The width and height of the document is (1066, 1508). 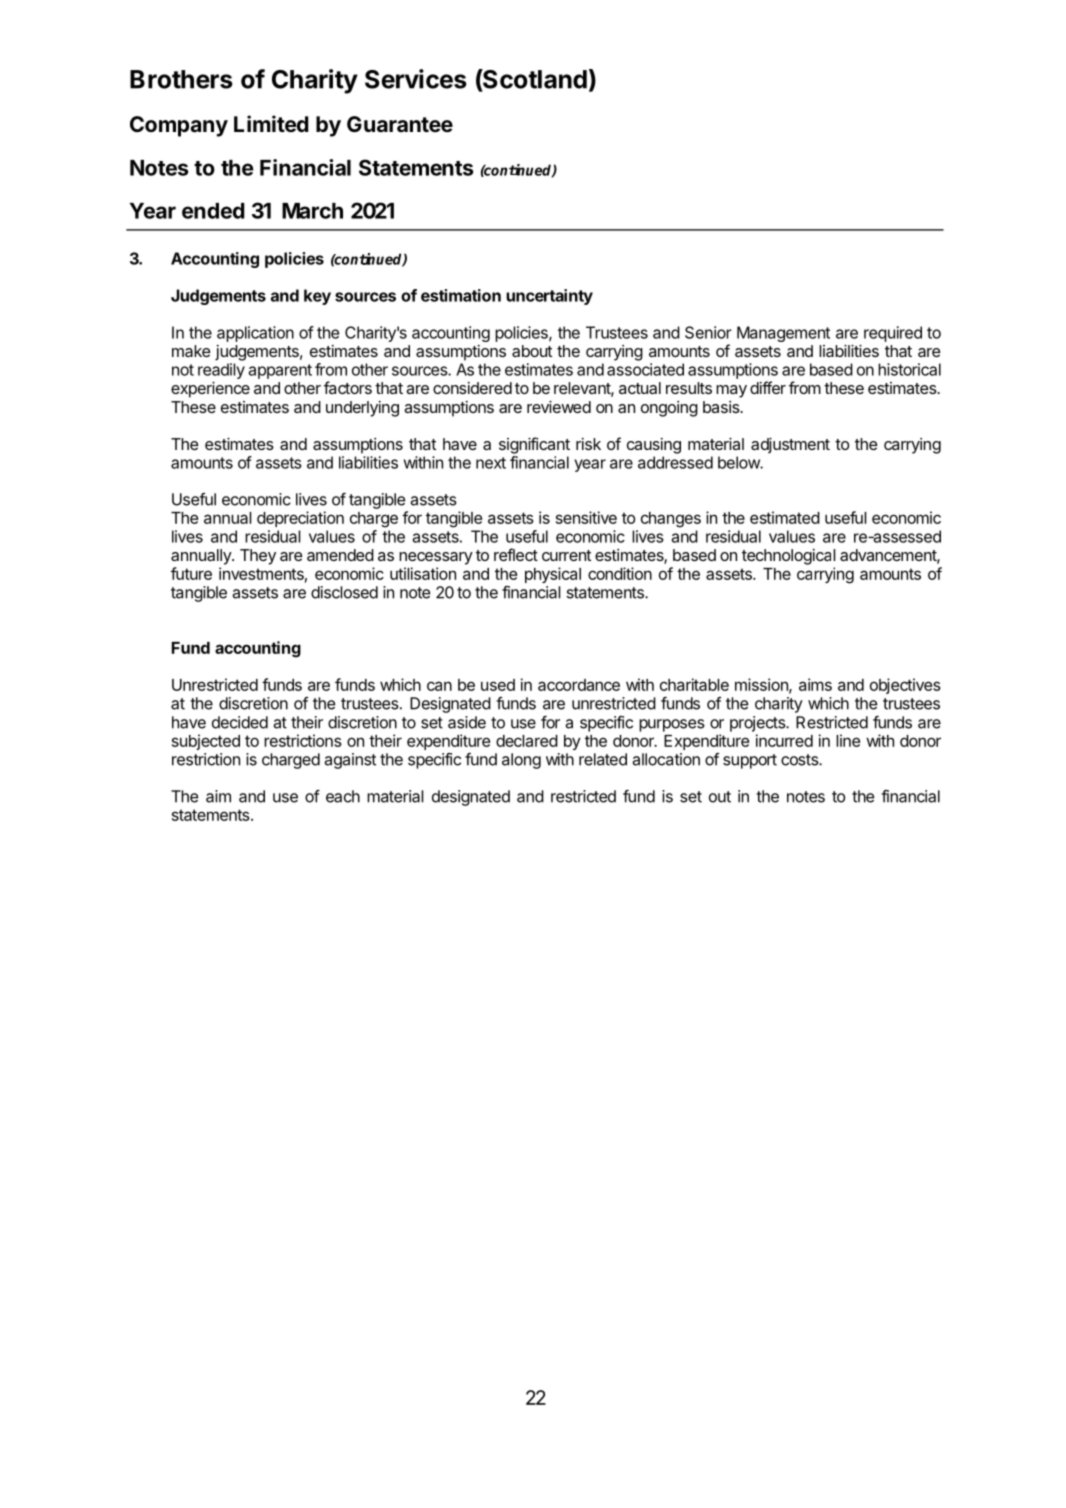 I want to click on Services, so click(x=416, y=79).
